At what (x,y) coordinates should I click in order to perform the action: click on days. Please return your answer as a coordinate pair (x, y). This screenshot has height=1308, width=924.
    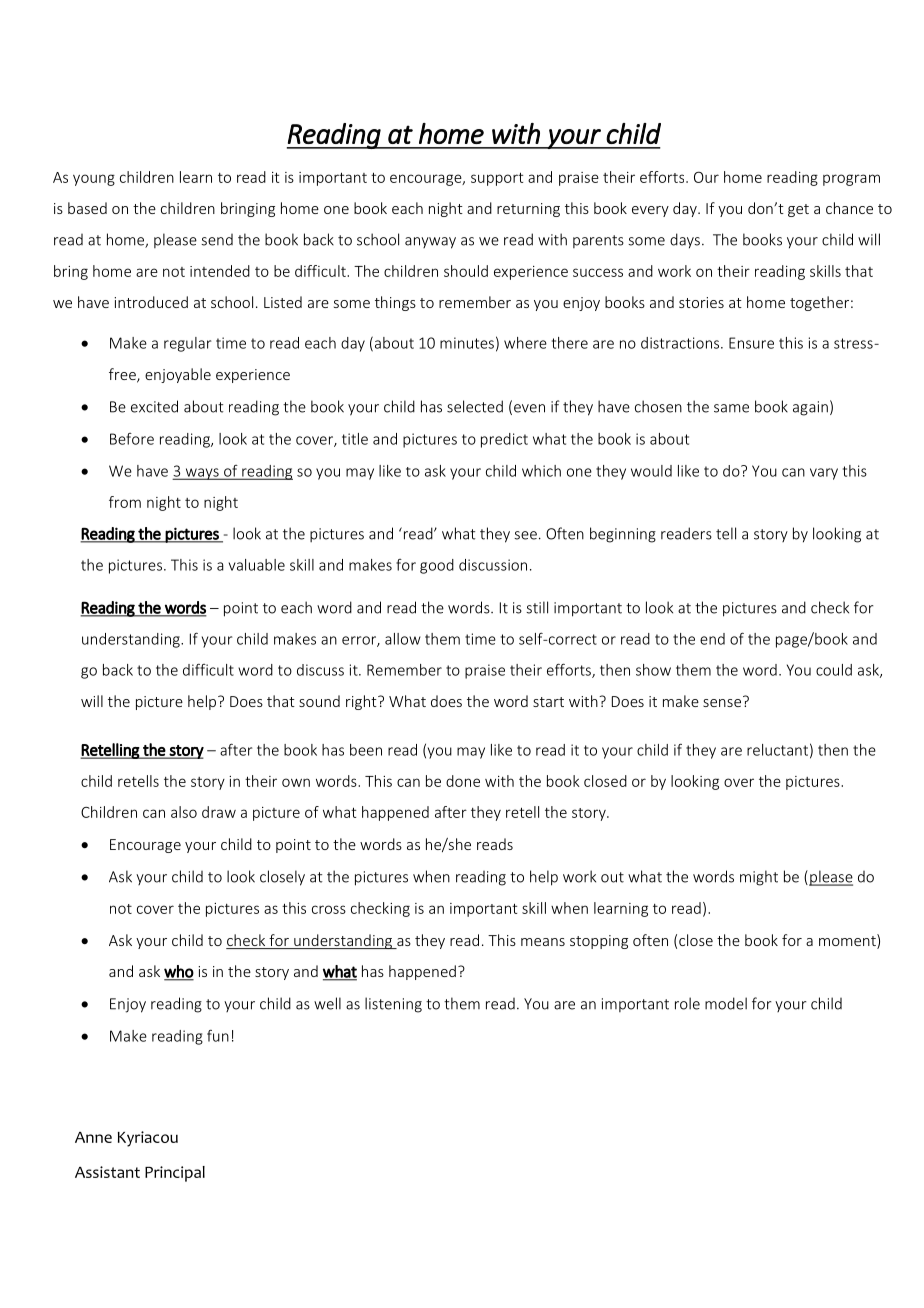
    Looking at the image, I should click on (685, 241).
